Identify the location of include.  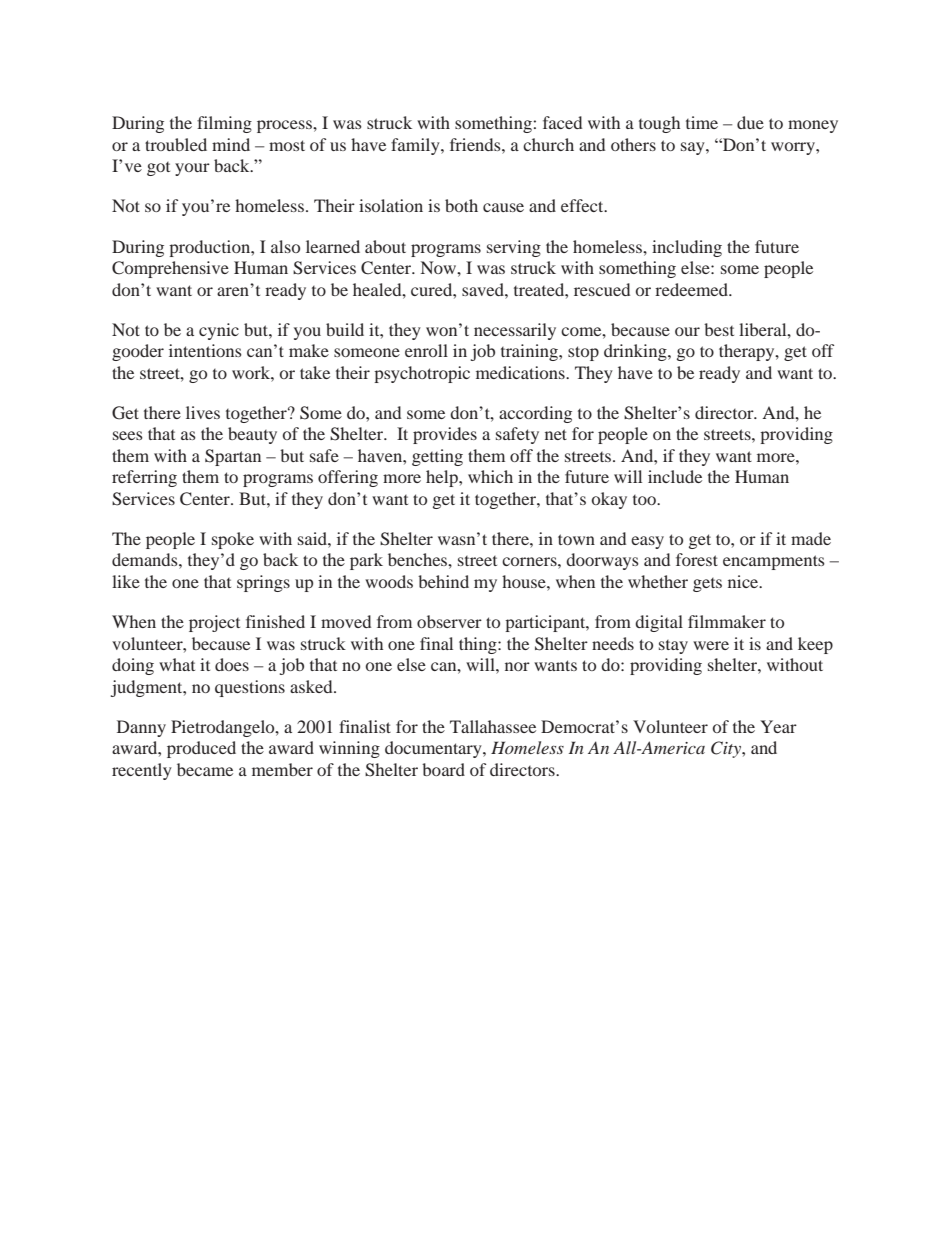
(675, 476).
